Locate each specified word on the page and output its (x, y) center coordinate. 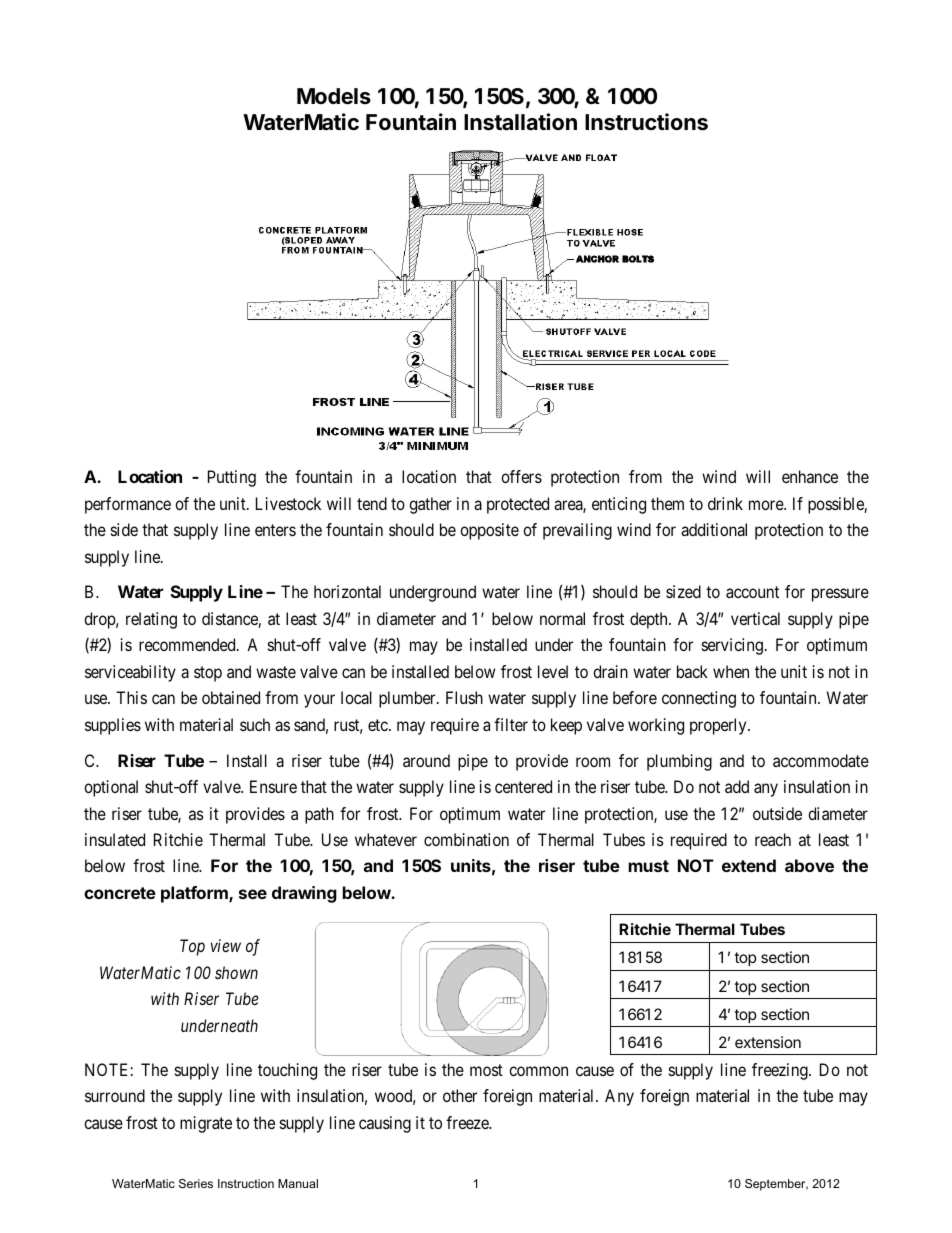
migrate (206, 1124)
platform (195, 894)
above (809, 865)
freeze (468, 1122)
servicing (732, 646)
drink (725, 503)
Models (334, 96)
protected (518, 505)
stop (208, 674)
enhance (810, 476)
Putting (232, 478)
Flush (464, 697)
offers (521, 476)
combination (466, 839)
